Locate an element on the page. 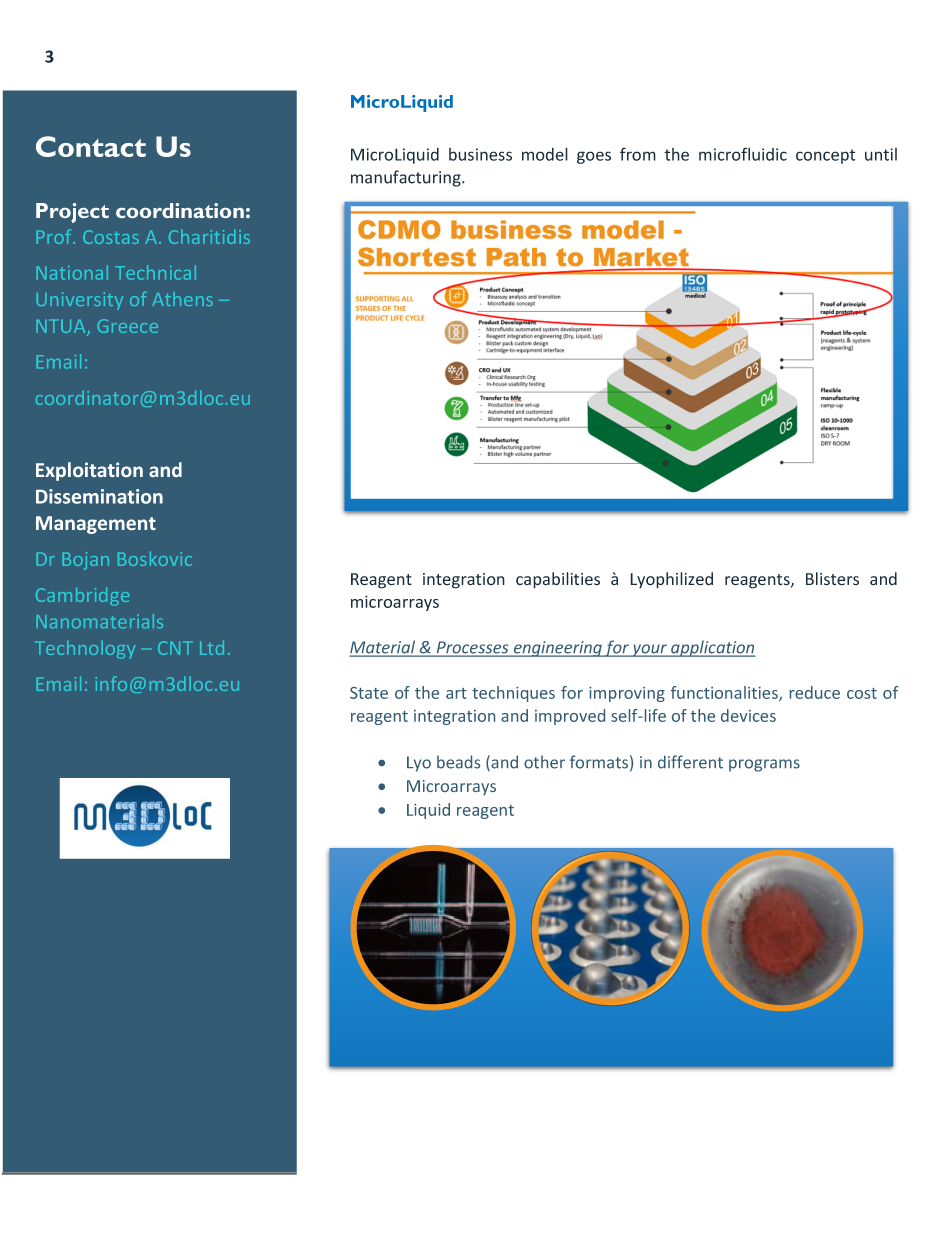 The height and width of the page is (1233, 952). Blisters is located at coordinates (832, 579).
